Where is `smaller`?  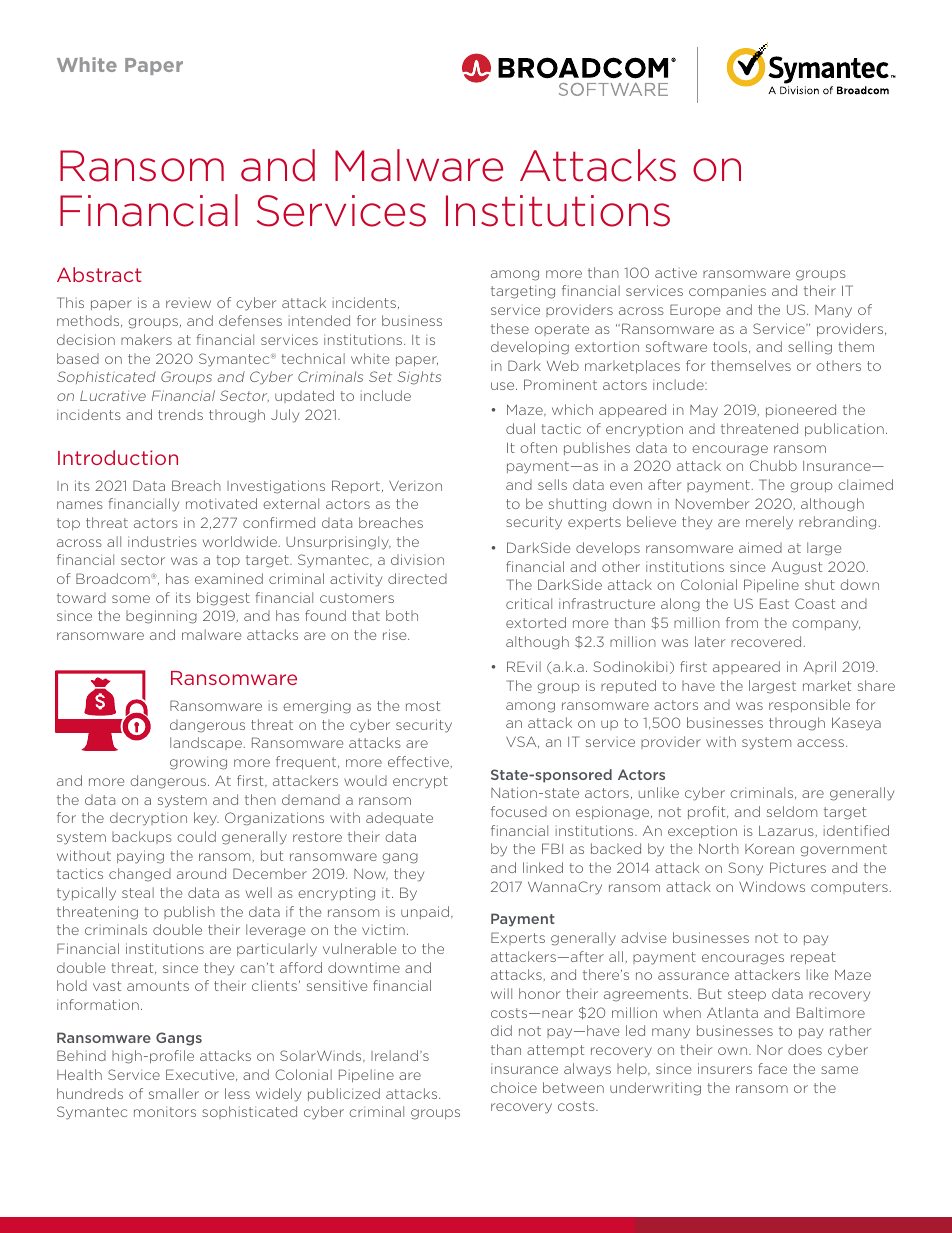
smaller is located at coordinates (174, 1093).
